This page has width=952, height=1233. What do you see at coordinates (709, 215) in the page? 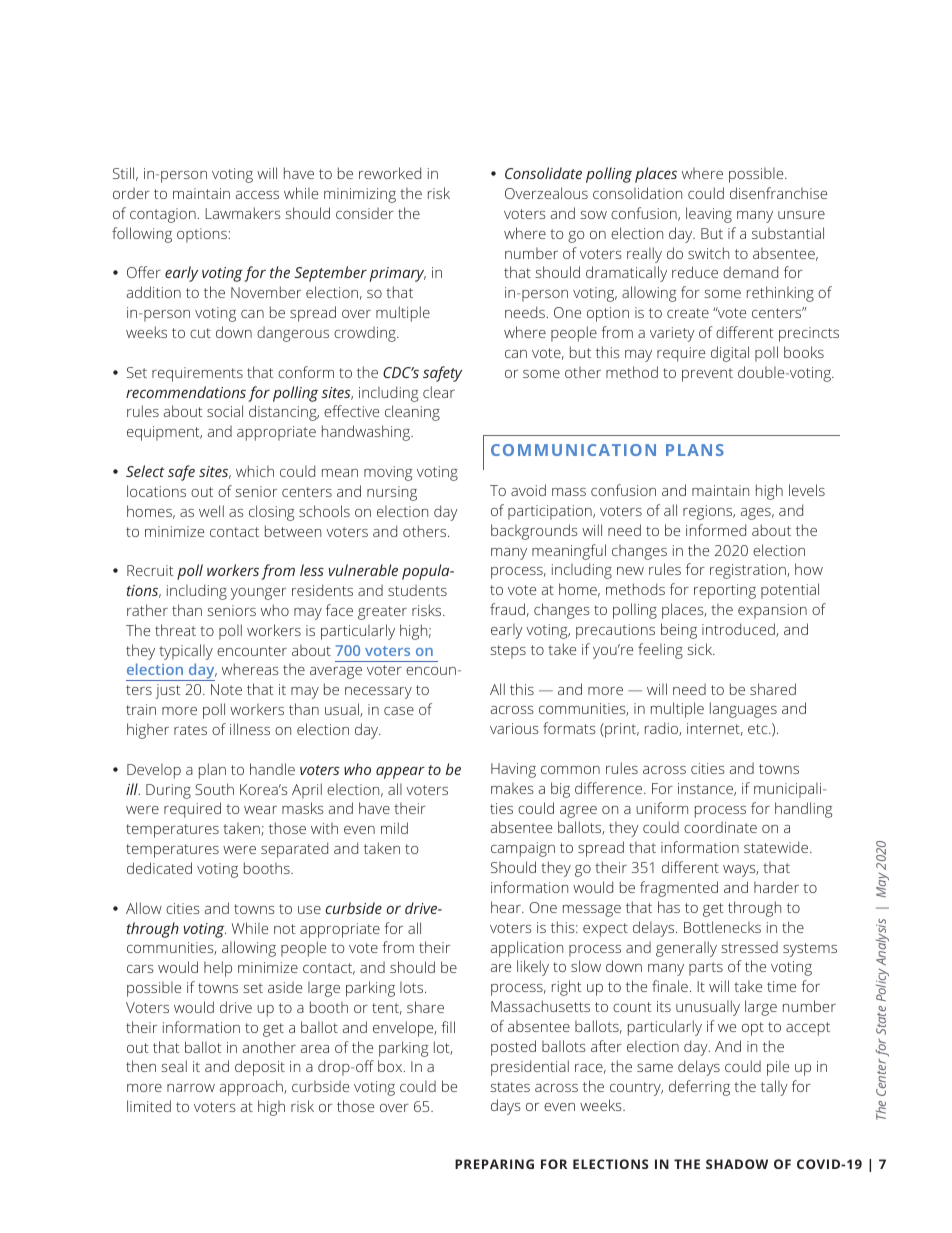
I see `leaving` at bounding box center [709, 215].
